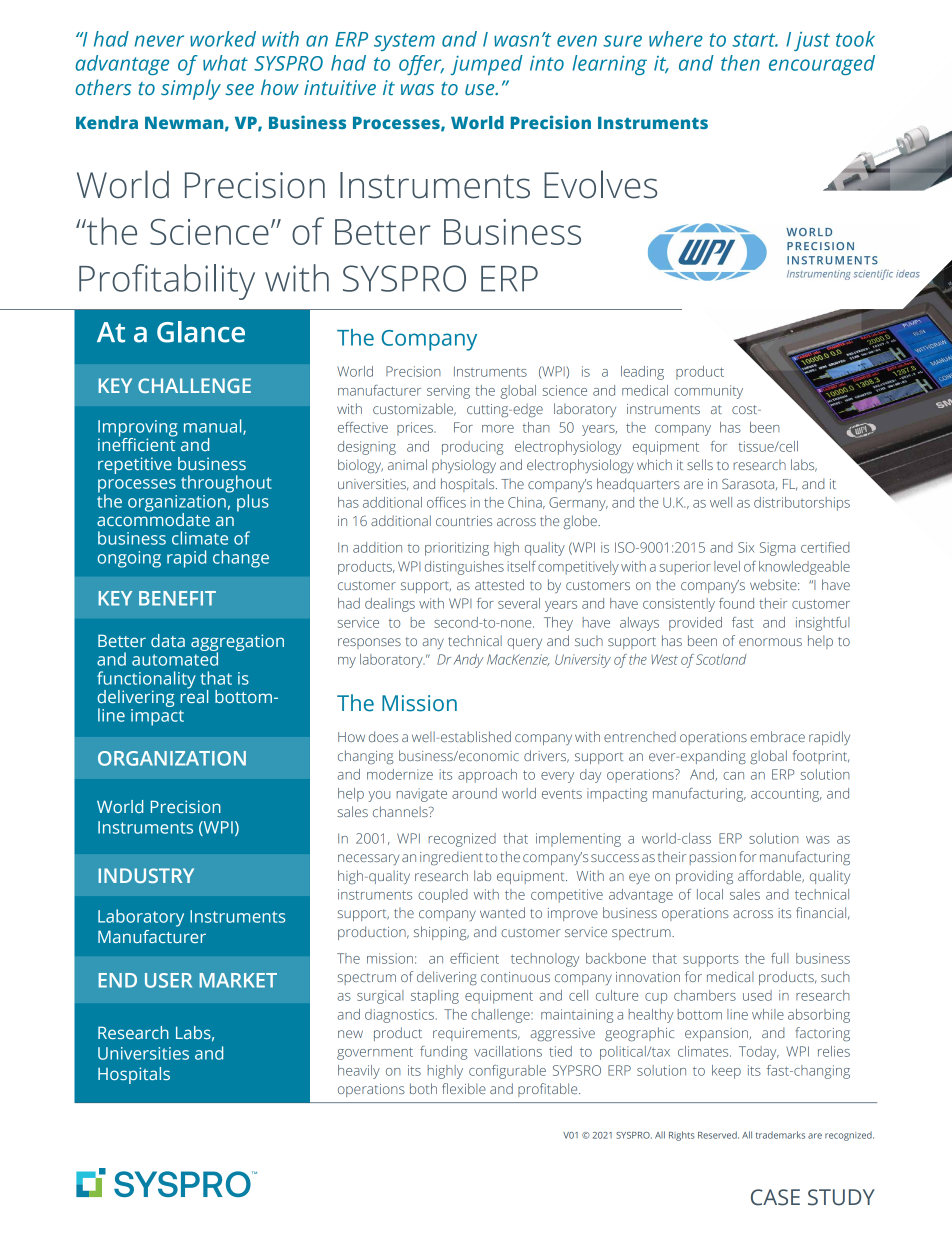 This screenshot has width=952, height=1233. What do you see at coordinates (502, 912) in the screenshot?
I see `wanted` at bounding box center [502, 912].
